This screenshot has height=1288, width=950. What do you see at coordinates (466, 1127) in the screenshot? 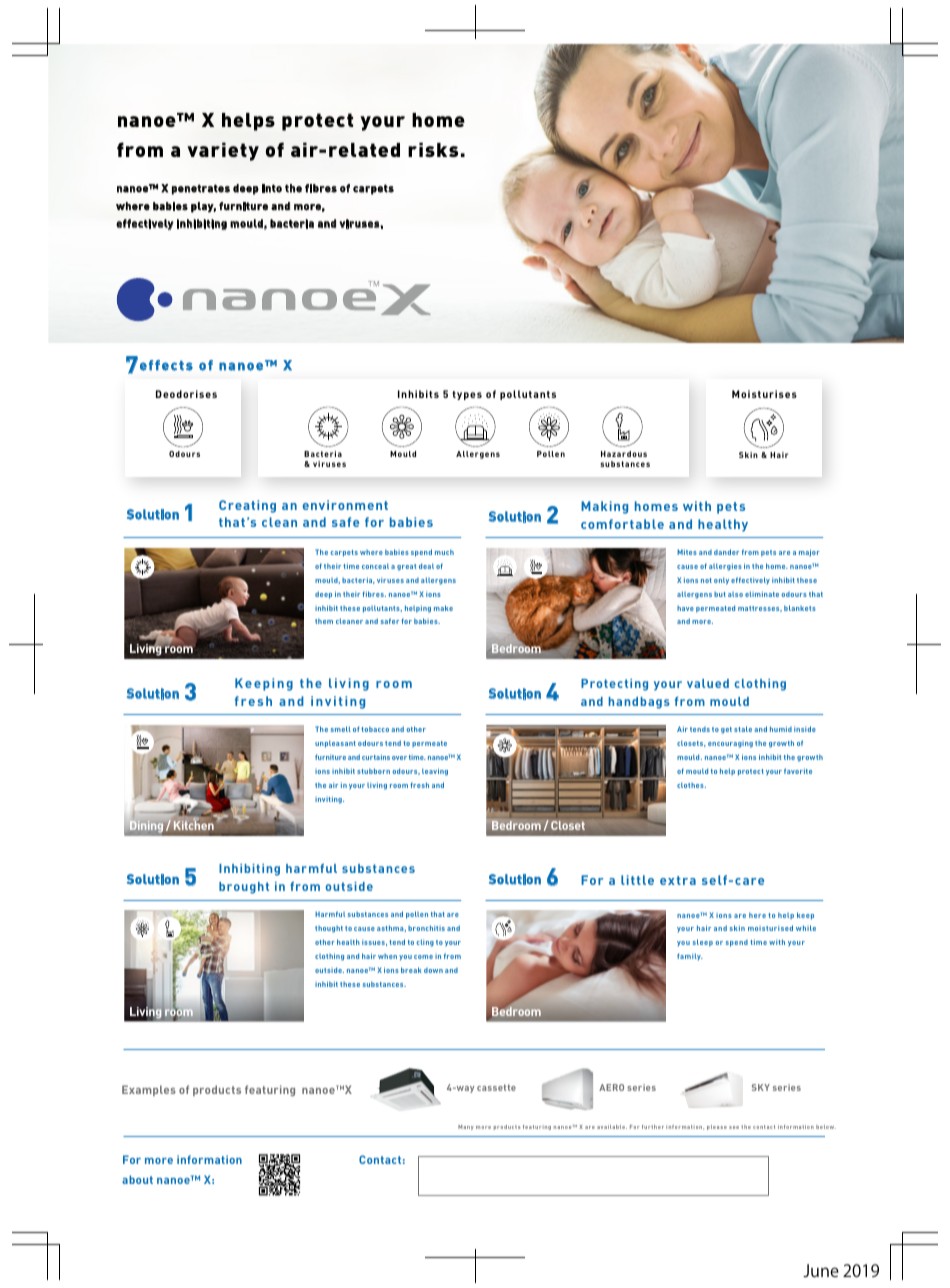
I see `Many` at bounding box center [466, 1127].
